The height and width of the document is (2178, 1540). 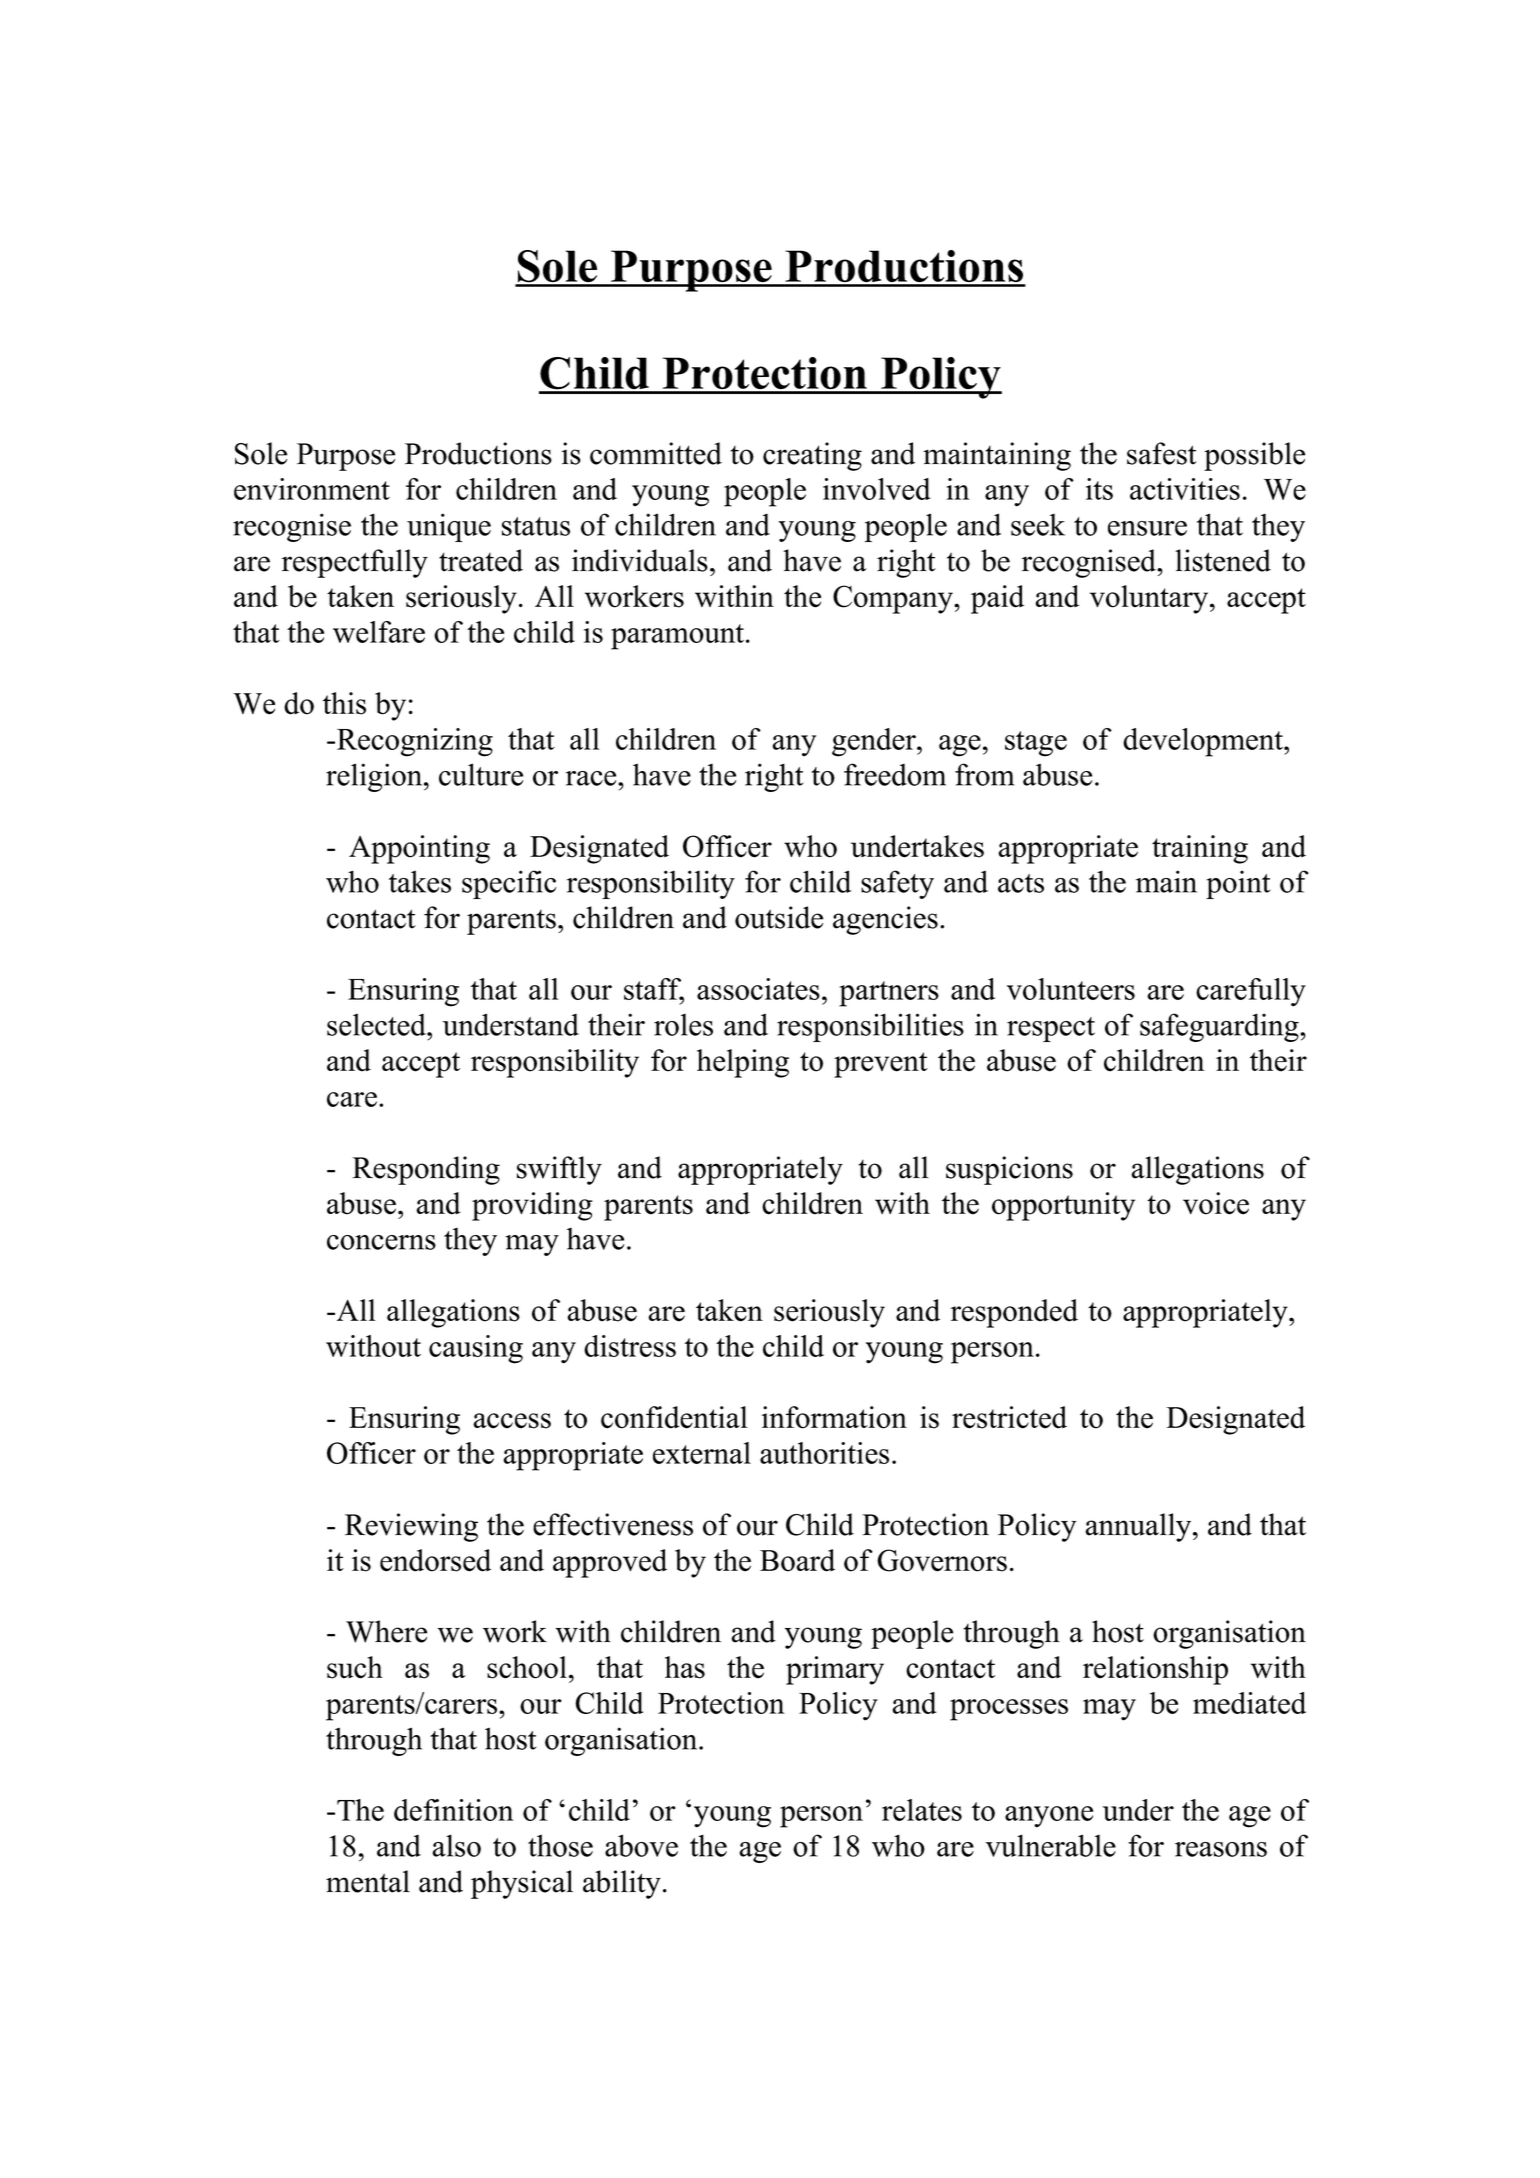 I want to click on unique, so click(x=449, y=527).
